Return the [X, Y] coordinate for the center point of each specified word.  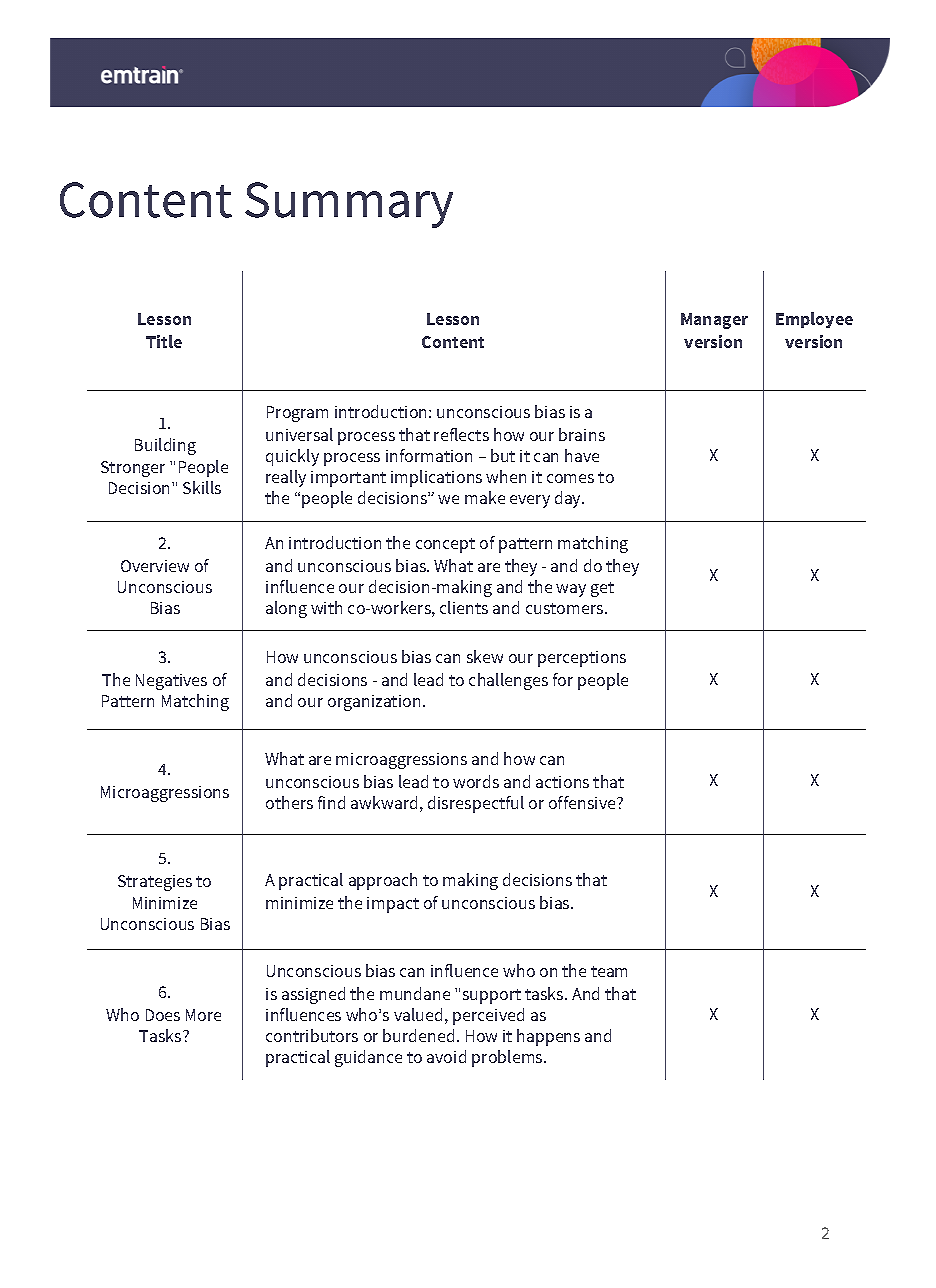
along [286, 609]
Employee [814, 320]
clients [464, 607]
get [602, 589]
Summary [349, 205]
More [203, 1015]
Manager [714, 321]
